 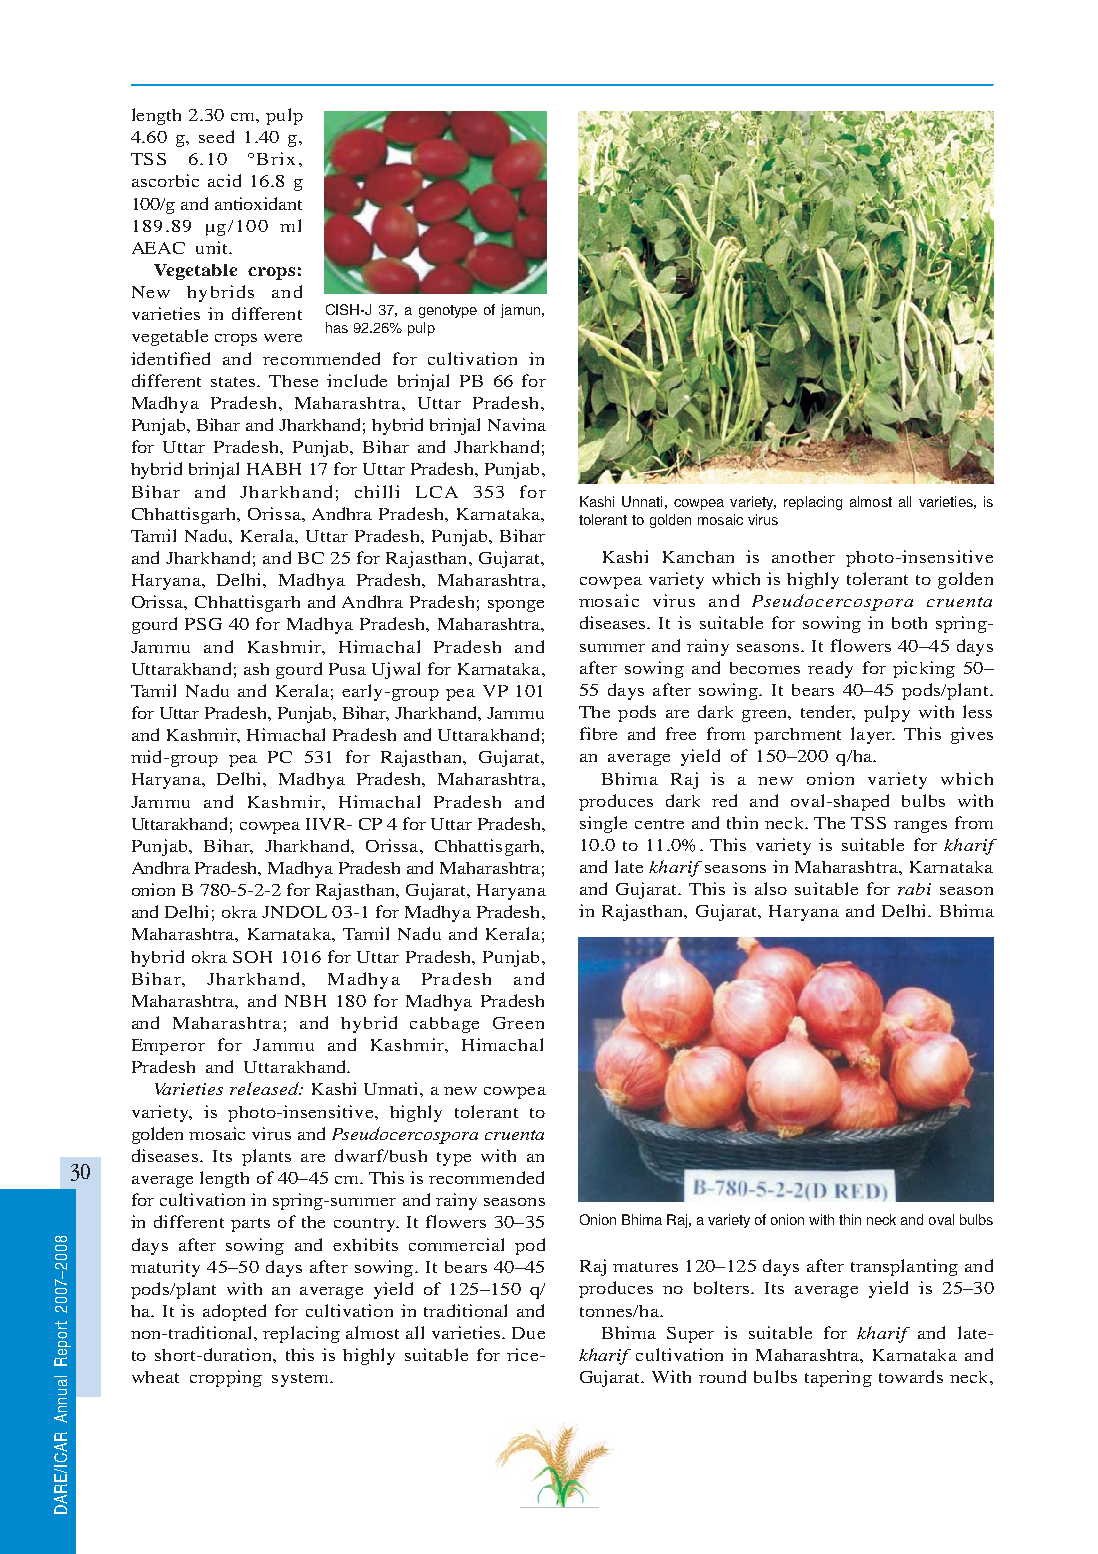 What do you see at coordinates (803, 557) in the image?
I see `another` at bounding box center [803, 557].
